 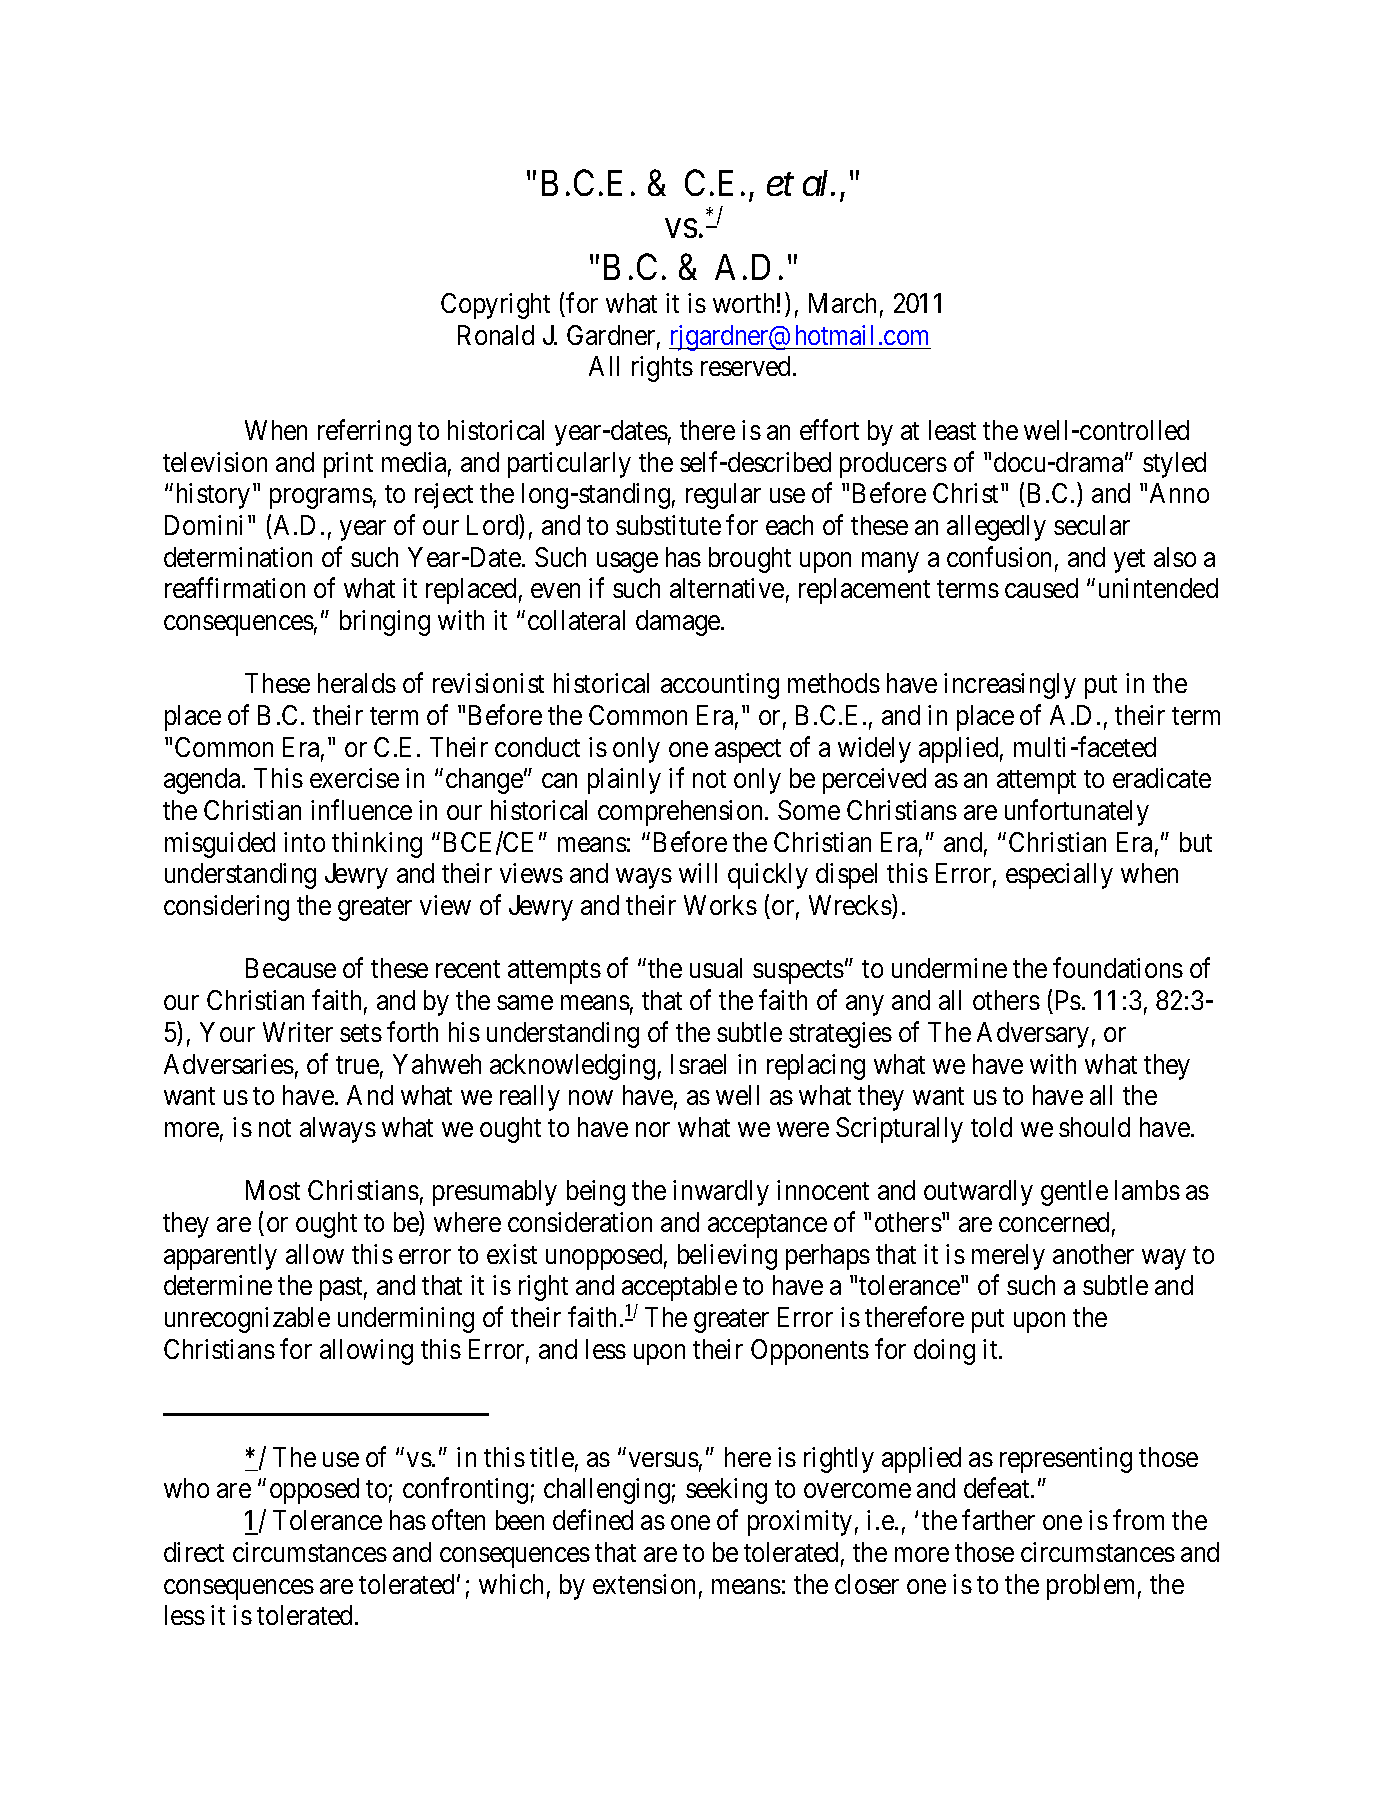 I want to click on Most, so click(x=273, y=1190).
